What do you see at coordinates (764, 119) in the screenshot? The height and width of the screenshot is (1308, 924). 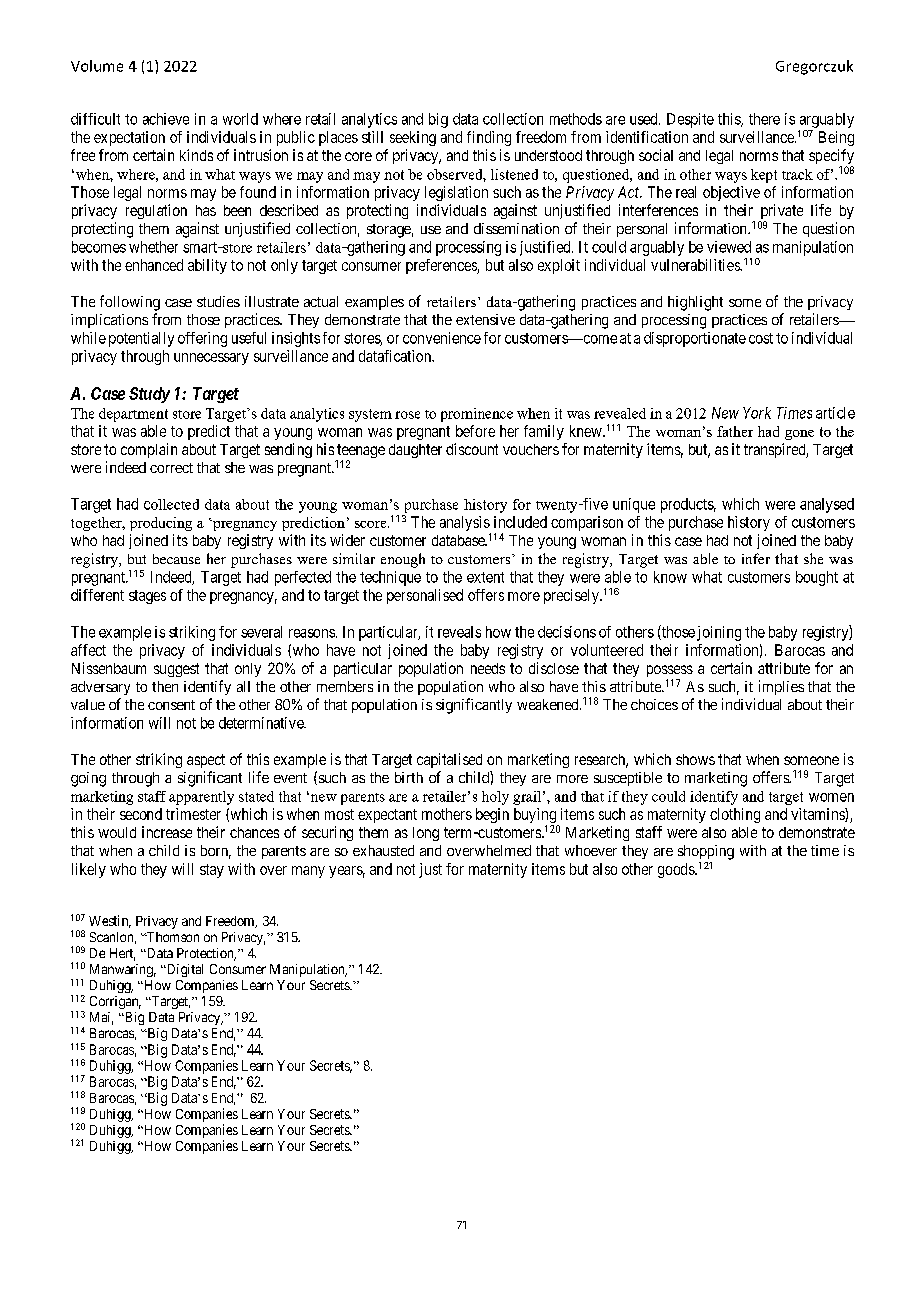 I see `there` at bounding box center [764, 119].
